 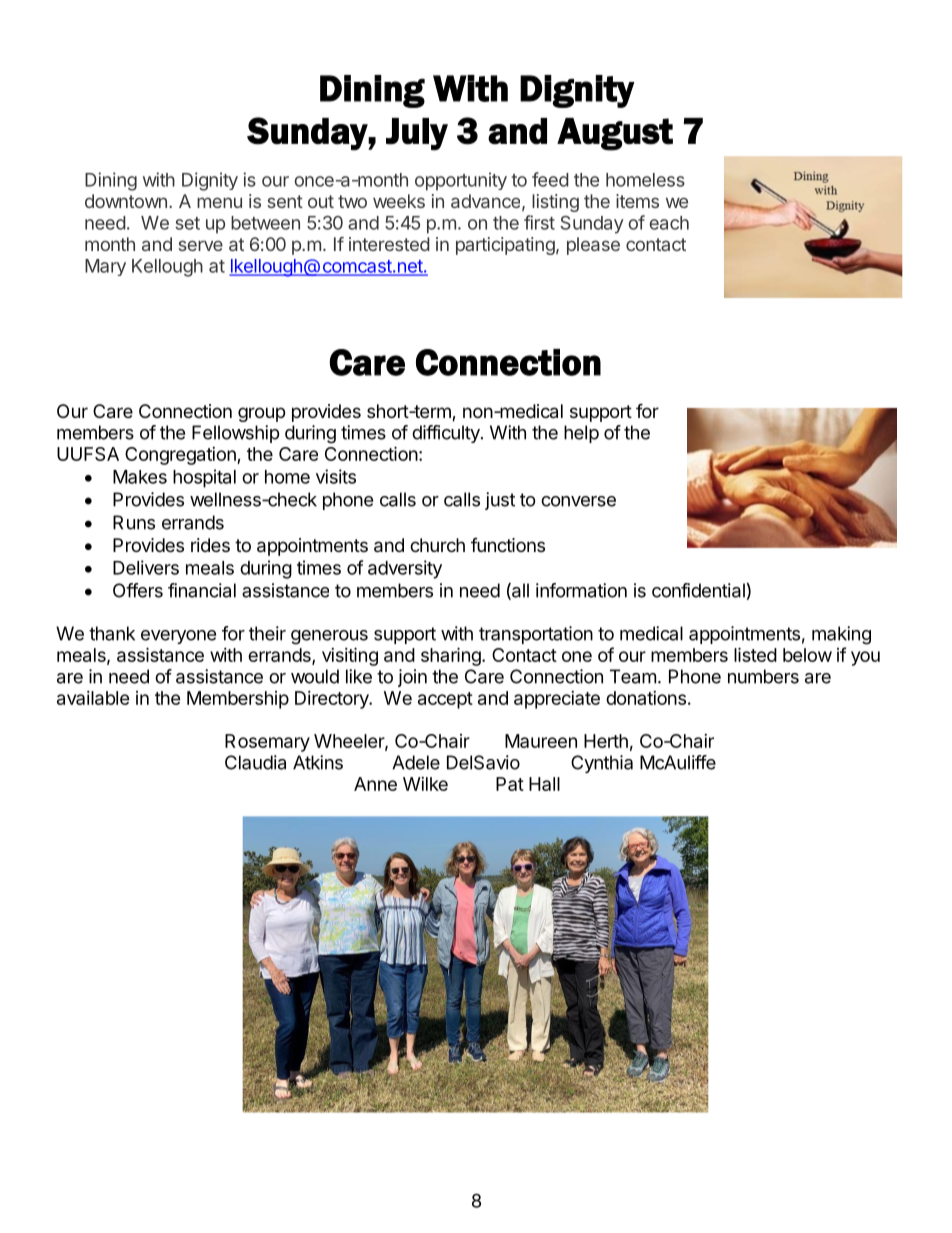 I want to click on help, so click(x=581, y=434).
